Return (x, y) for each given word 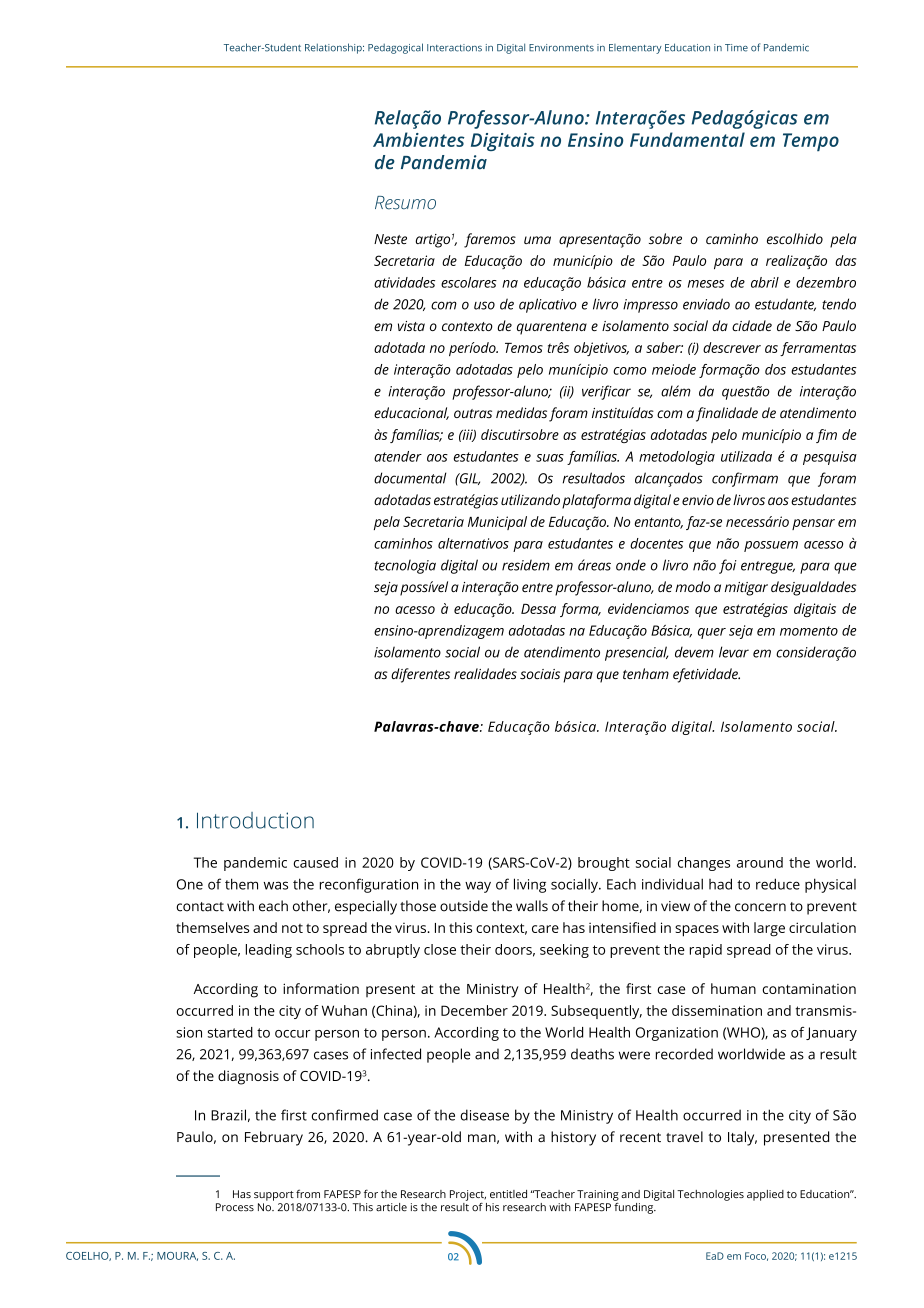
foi (728, 566)
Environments (561, 48)
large (769, 929)
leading (269, 951)
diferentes (420, 675)
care (545, 929)
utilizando (530, 499)
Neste (390, 239)
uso (484, 305)
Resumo (405, 203)
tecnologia (405, 566)
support (274, 1196)
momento (809, 631)
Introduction (255, 820)
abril (765, 282)
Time (736, 48)
